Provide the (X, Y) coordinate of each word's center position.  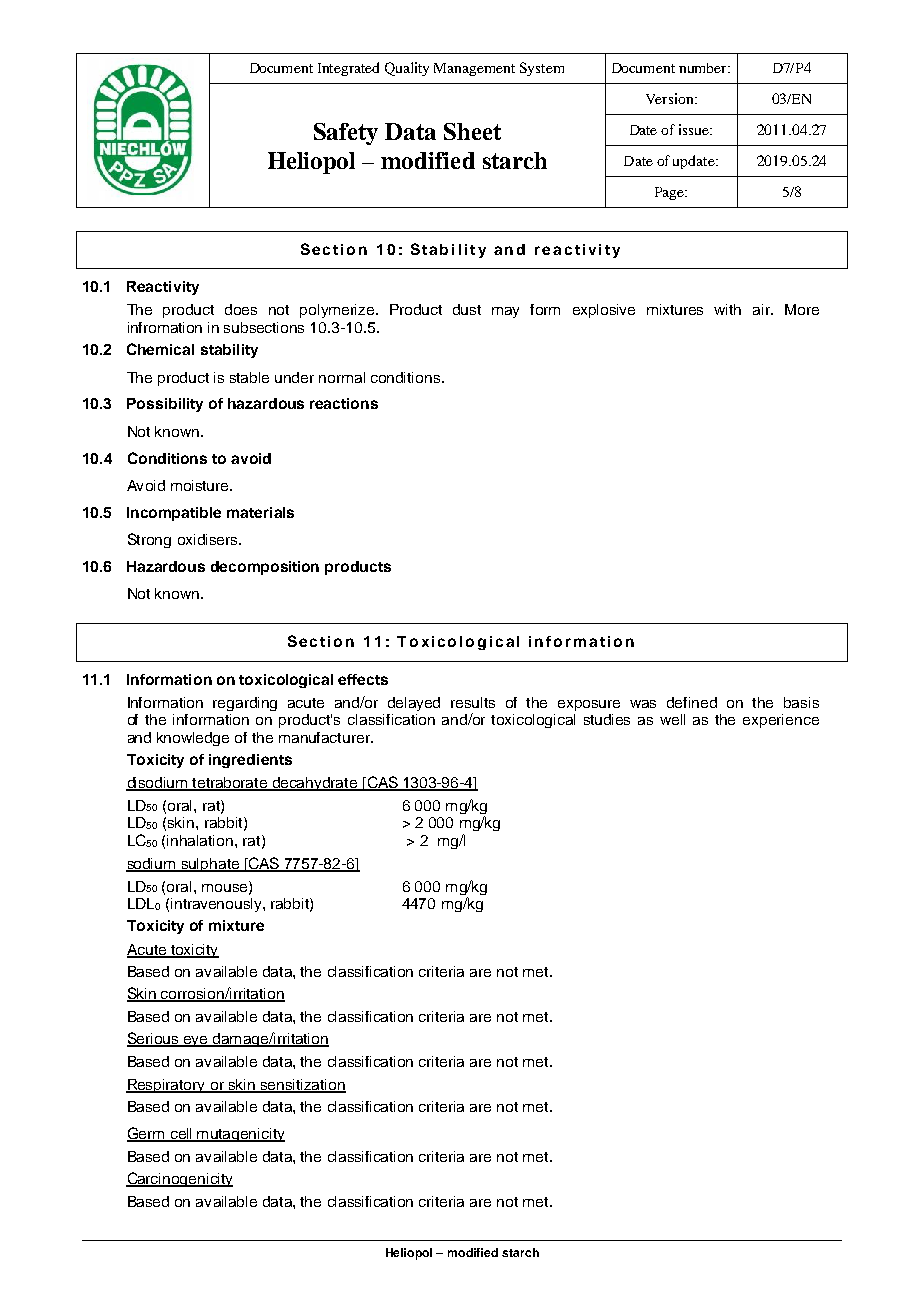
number (704, 68)
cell (181, 1135)
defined (692, 702)
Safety (346, 134)
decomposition (265, 568)
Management (474, 69)
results (473, 702)
